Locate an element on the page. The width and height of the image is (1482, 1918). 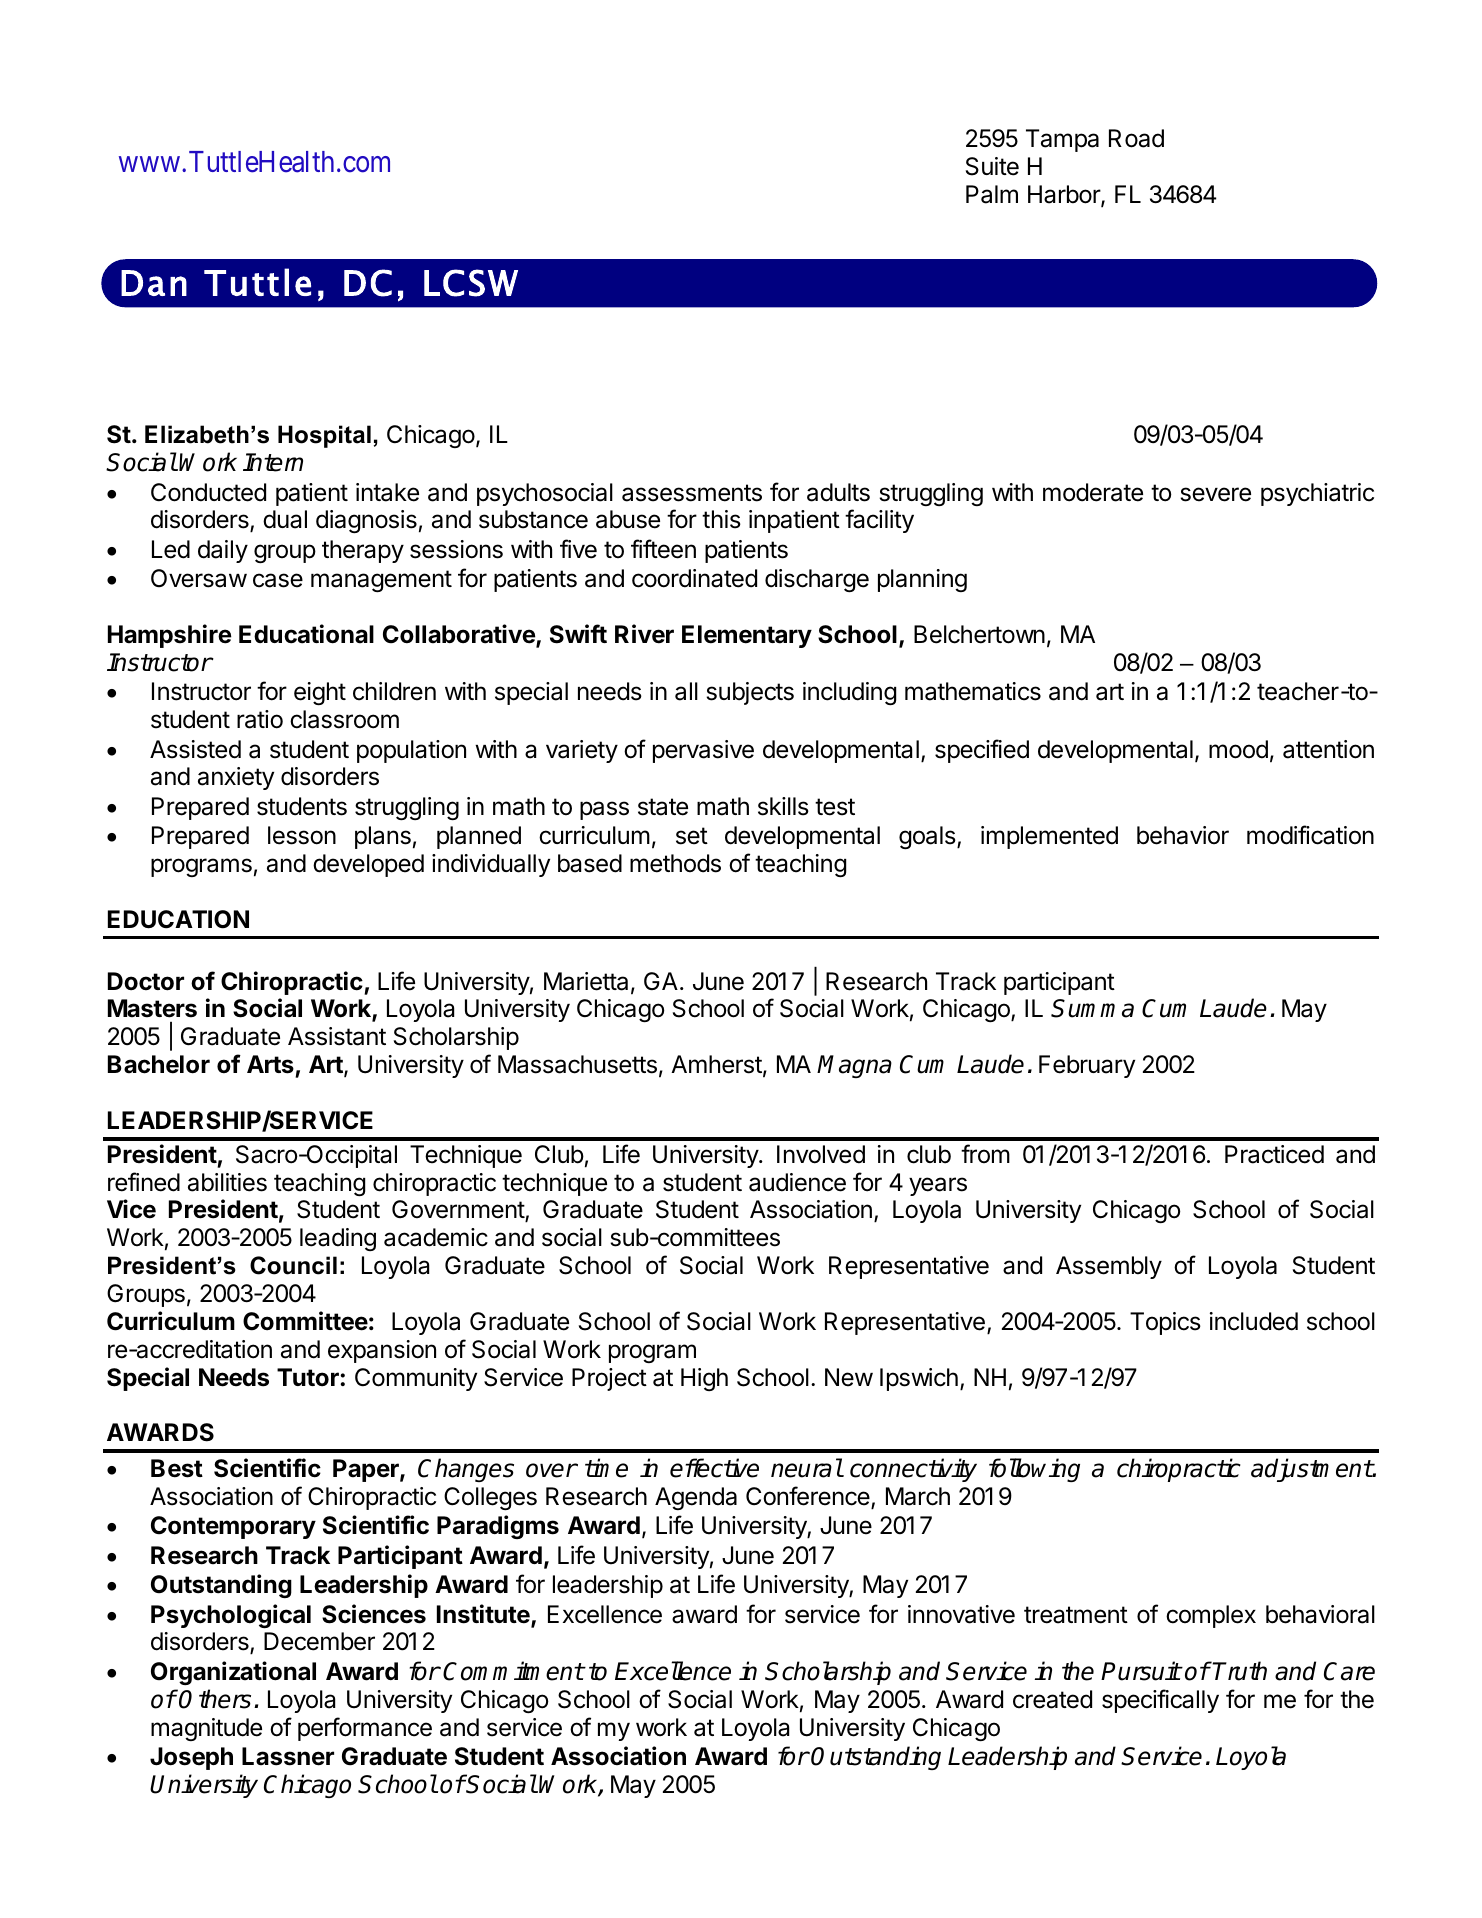
Commitment is located at coordinates (513, 1671).
